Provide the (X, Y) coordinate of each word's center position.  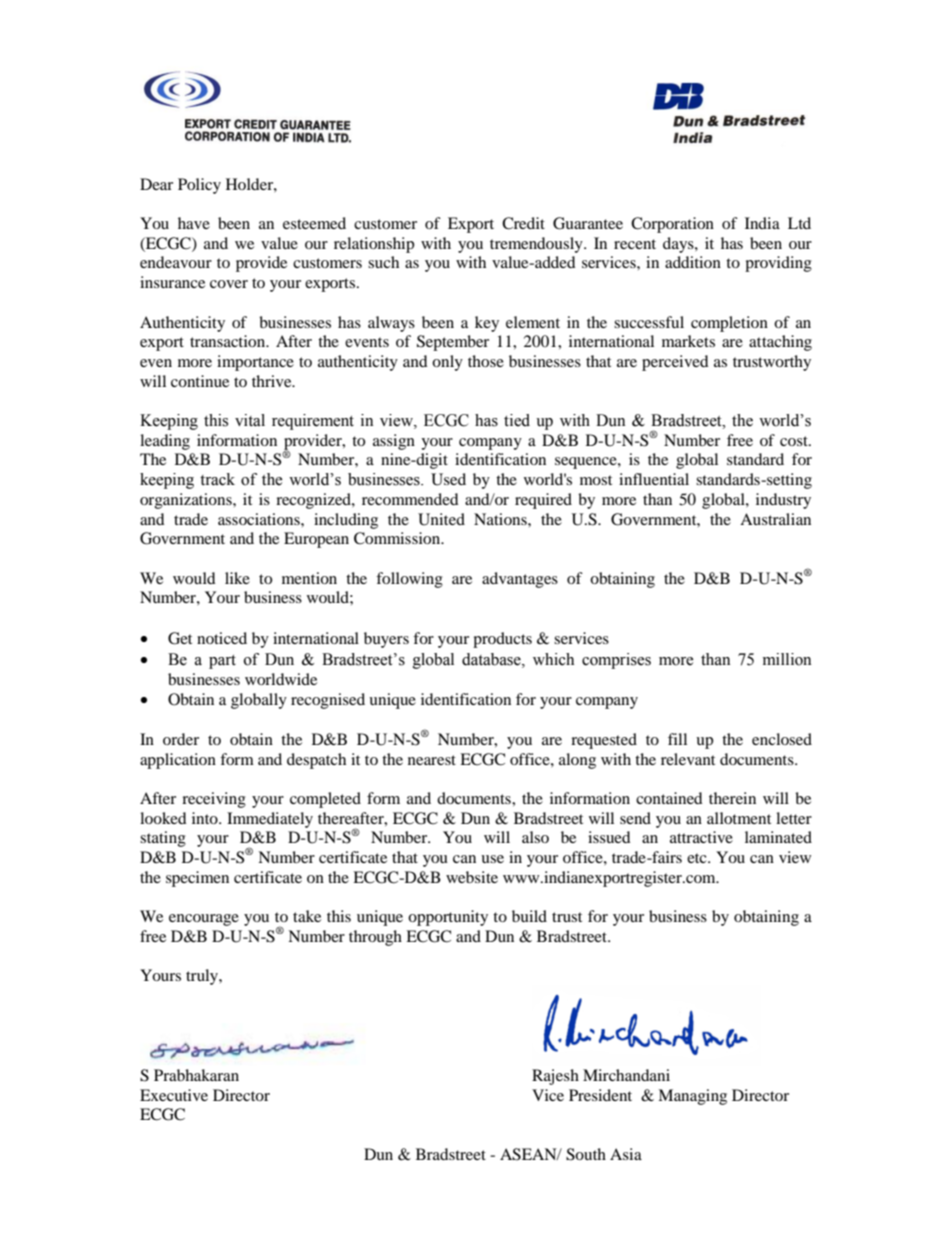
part (222, 662)
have (194, 223)
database (492, 659)
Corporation (672, 225)
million (787, 659)
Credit (523, 223)
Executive (174, 1095)
